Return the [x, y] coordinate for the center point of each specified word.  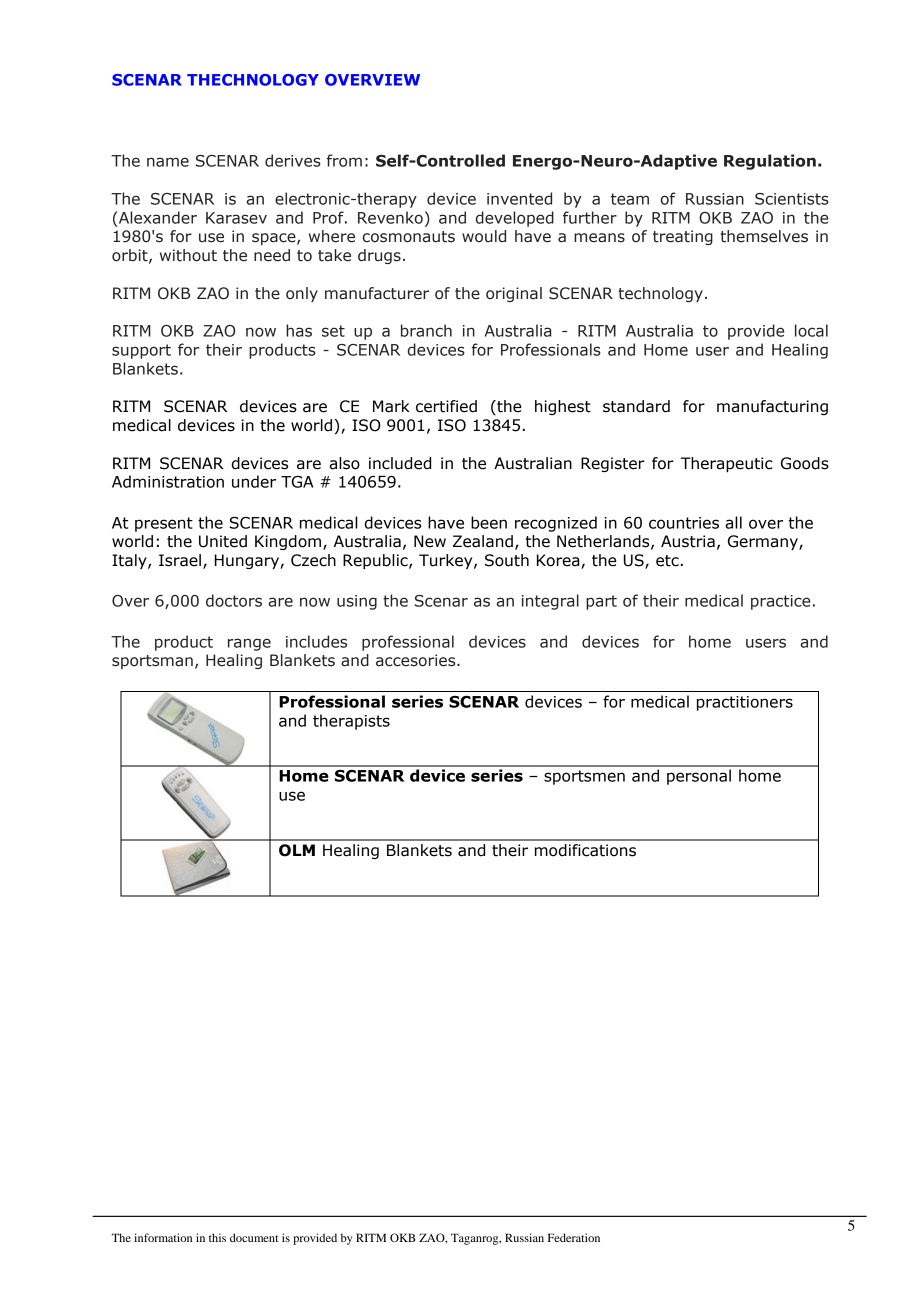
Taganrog [476, 1239]
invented [519, 198]
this [217, 1237]
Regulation [770, 162]
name [168, 162]
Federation [574, 1237]
